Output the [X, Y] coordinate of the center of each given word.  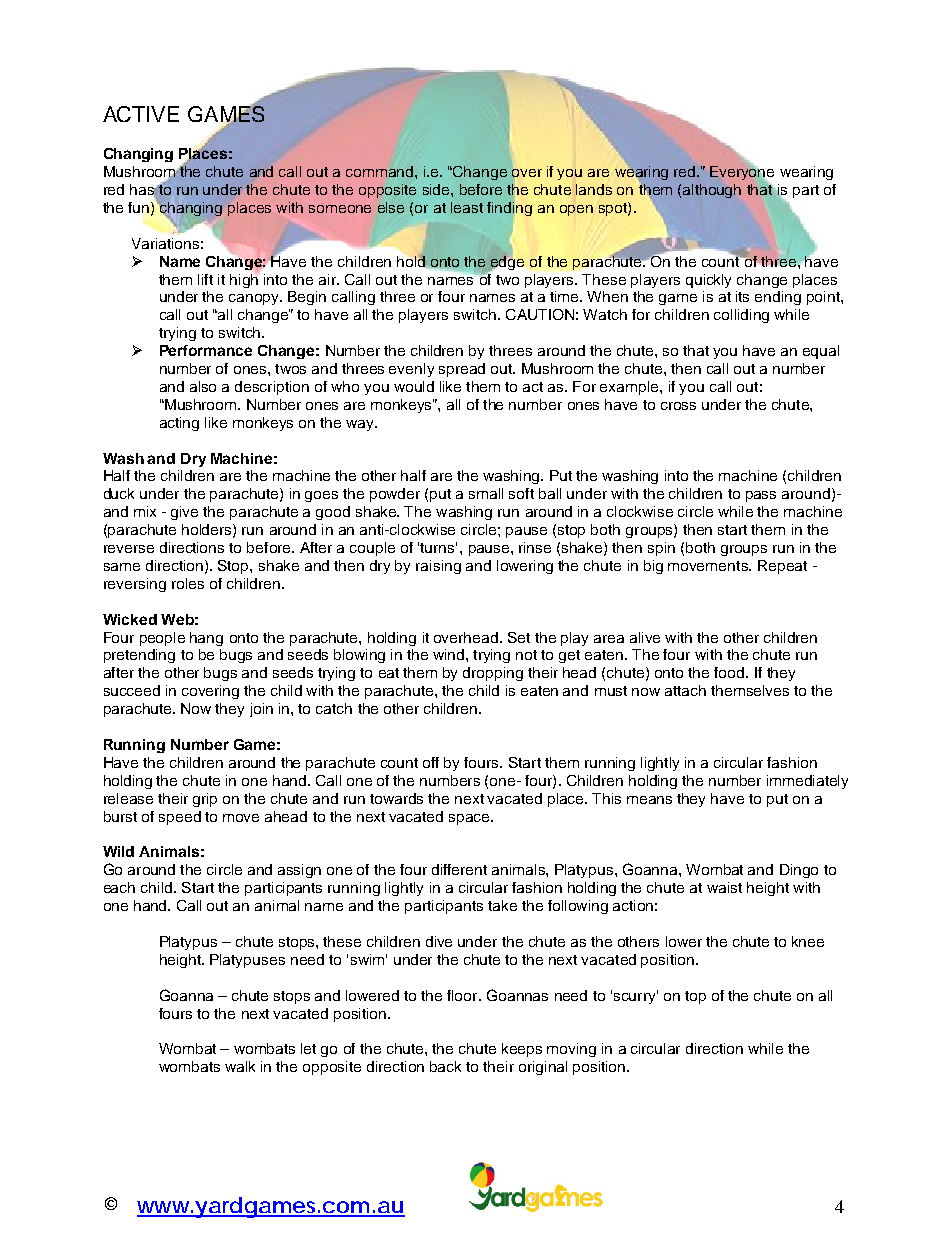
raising [438, 567]
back [445, 1066]
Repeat [782, 567]
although [712, 191]
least [467, 207]
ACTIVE [141, 114]
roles [188, 583]
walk [240, 1066]
